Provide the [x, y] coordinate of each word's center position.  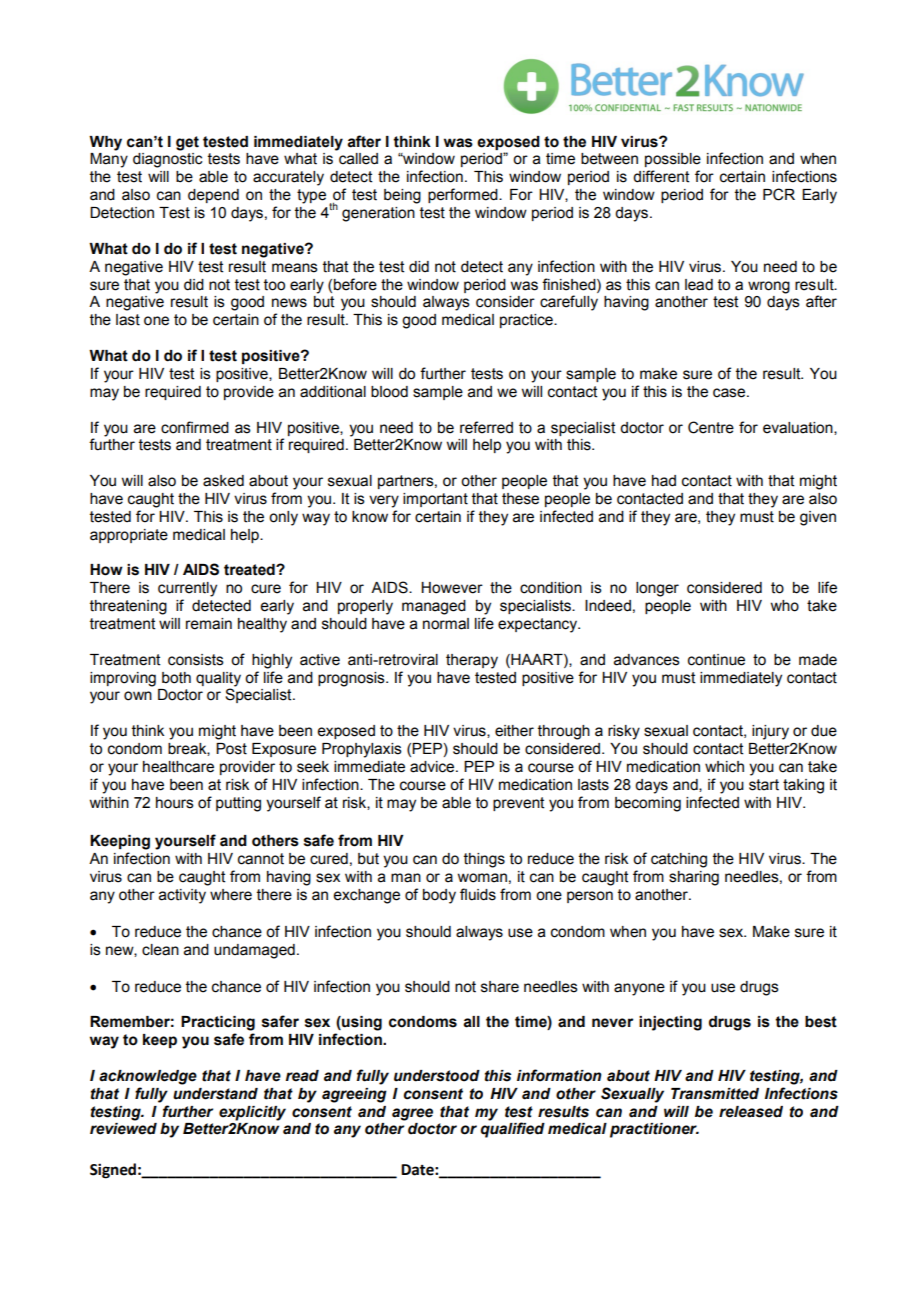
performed [464, 195]
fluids [478, 894]
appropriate [129, 536]
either [514, 731]
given [818, 518]
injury [770, 732]
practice [527, 321]
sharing [694, 878]
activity [182, 896]
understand [215, 1094]
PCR [779, 194]
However [452, 588]
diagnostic [167, 160]
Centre [711, 427]
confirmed [195, 427]
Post [231, 749]
